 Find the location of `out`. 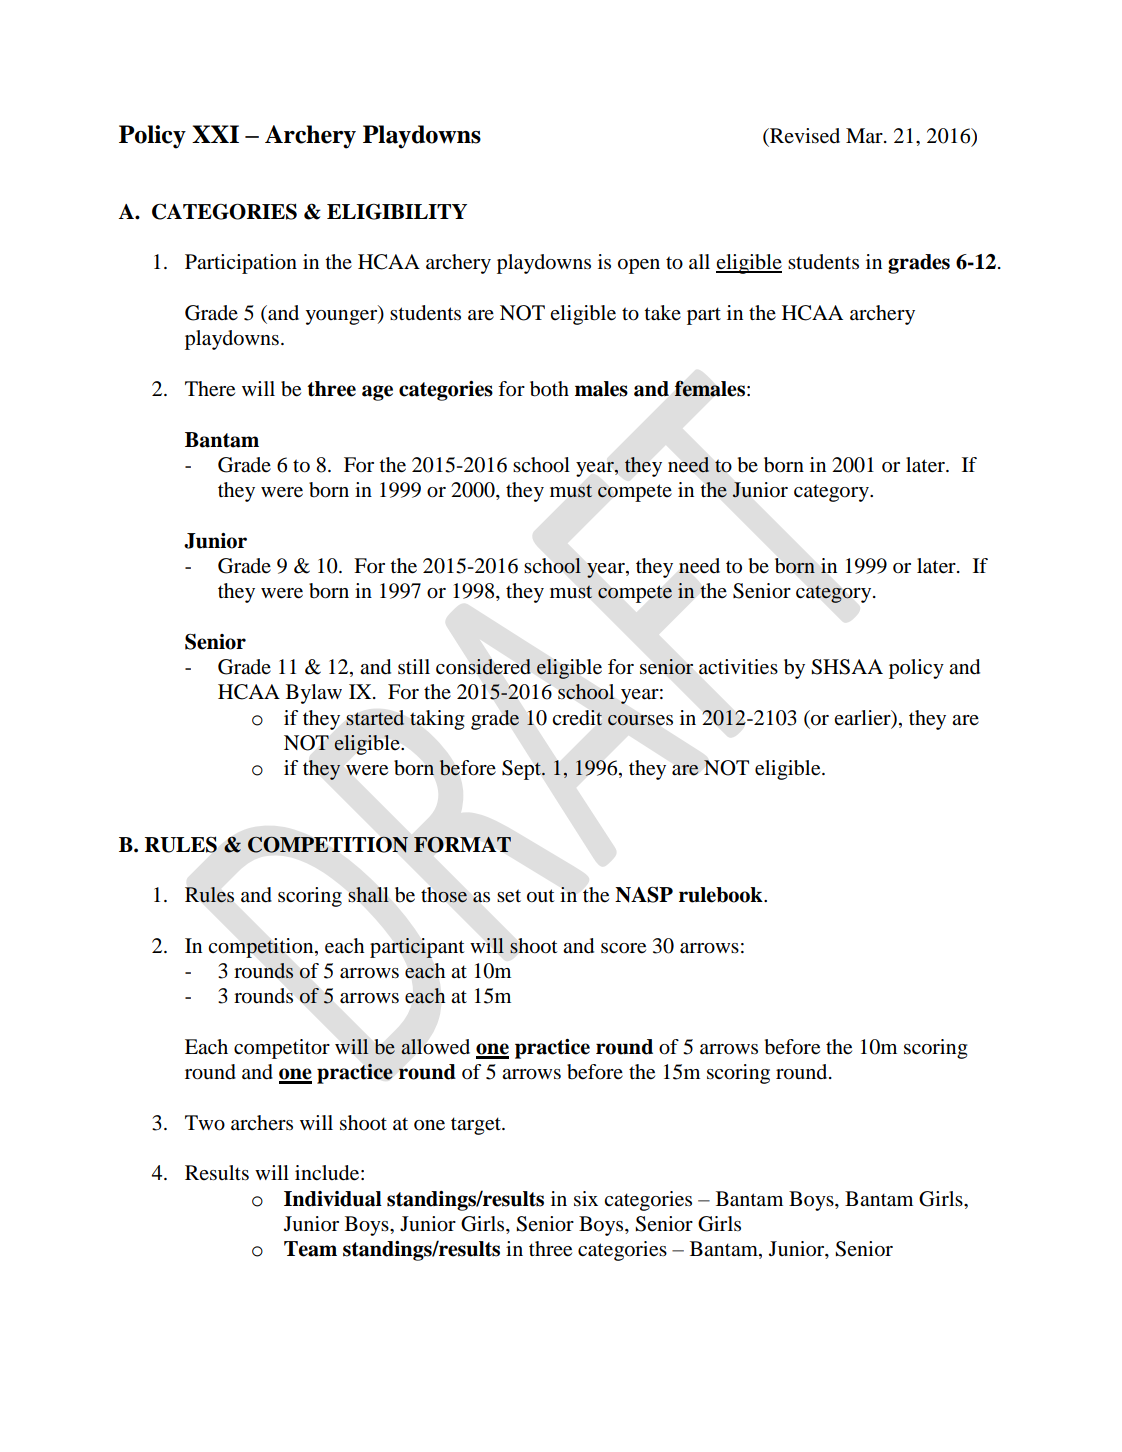

out is located at coordinates (541, 896).
